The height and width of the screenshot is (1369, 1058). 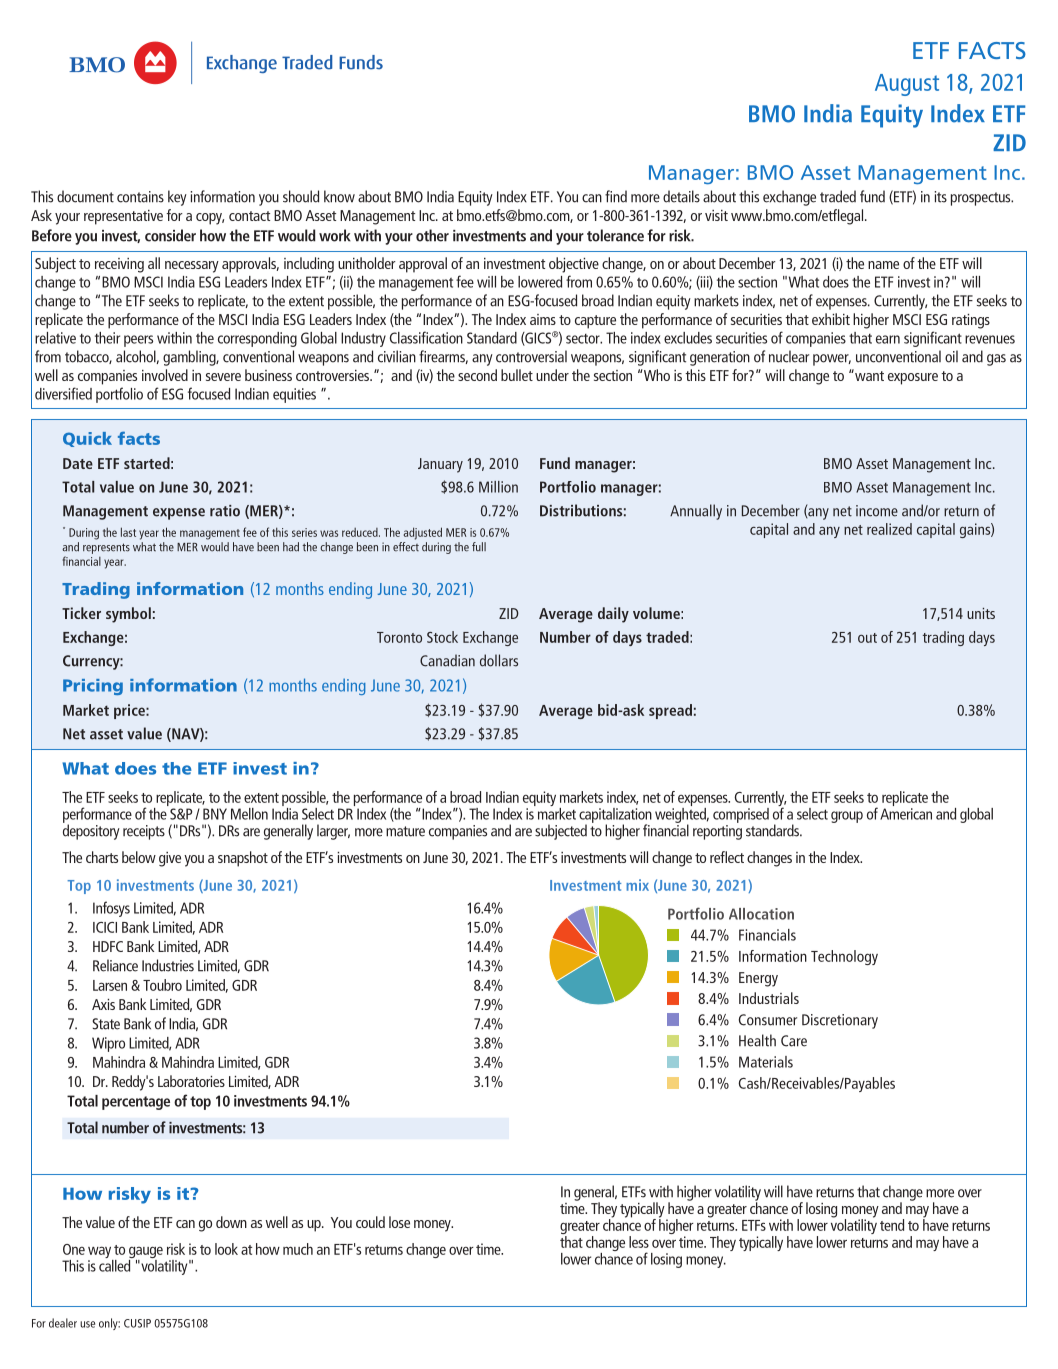 What do you see at coordinates (840, 1021) in the screenshot?
I see `Discretionary` at bounding box center [840, 1021].
